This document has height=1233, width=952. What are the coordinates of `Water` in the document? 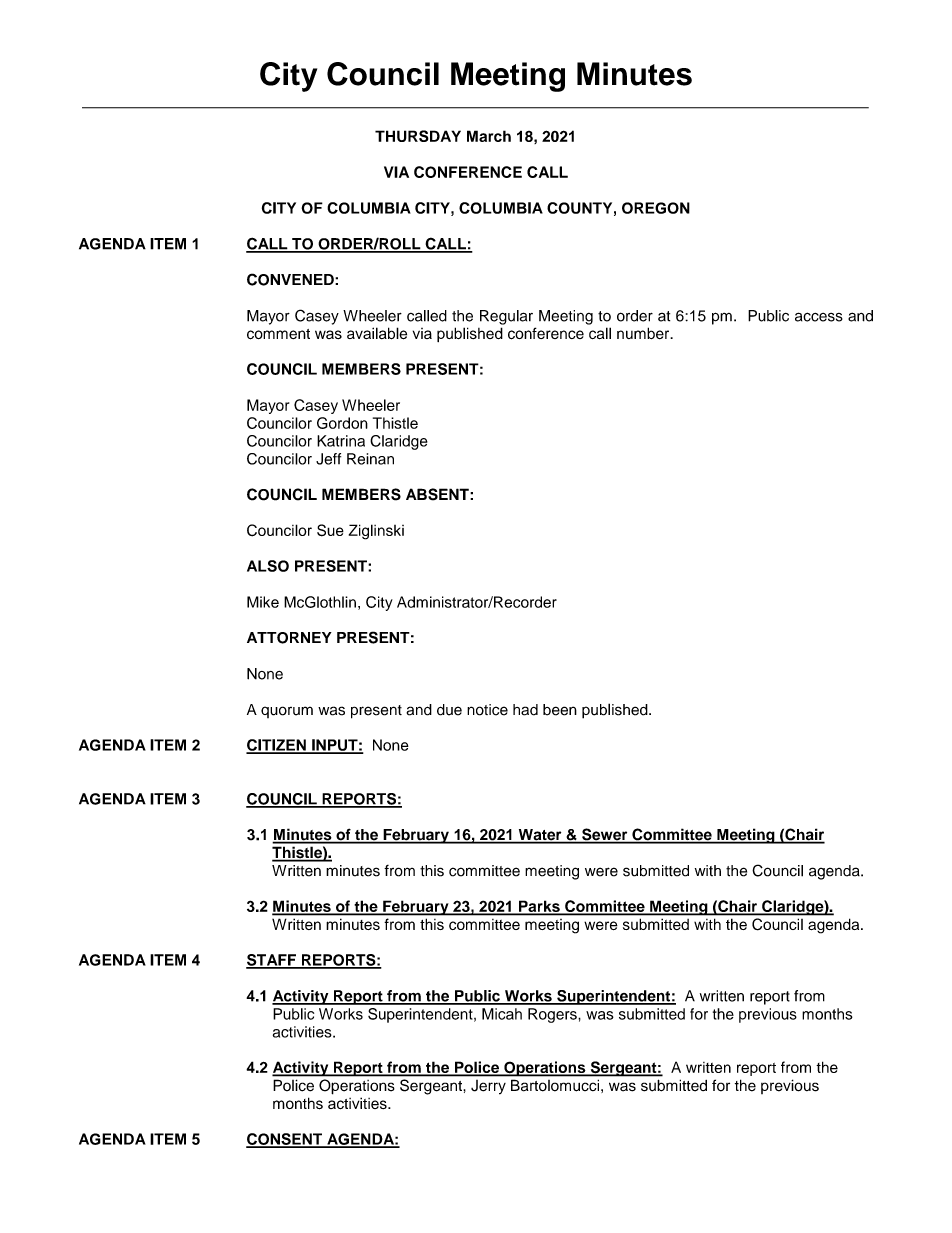 It's located at (540, 836).
